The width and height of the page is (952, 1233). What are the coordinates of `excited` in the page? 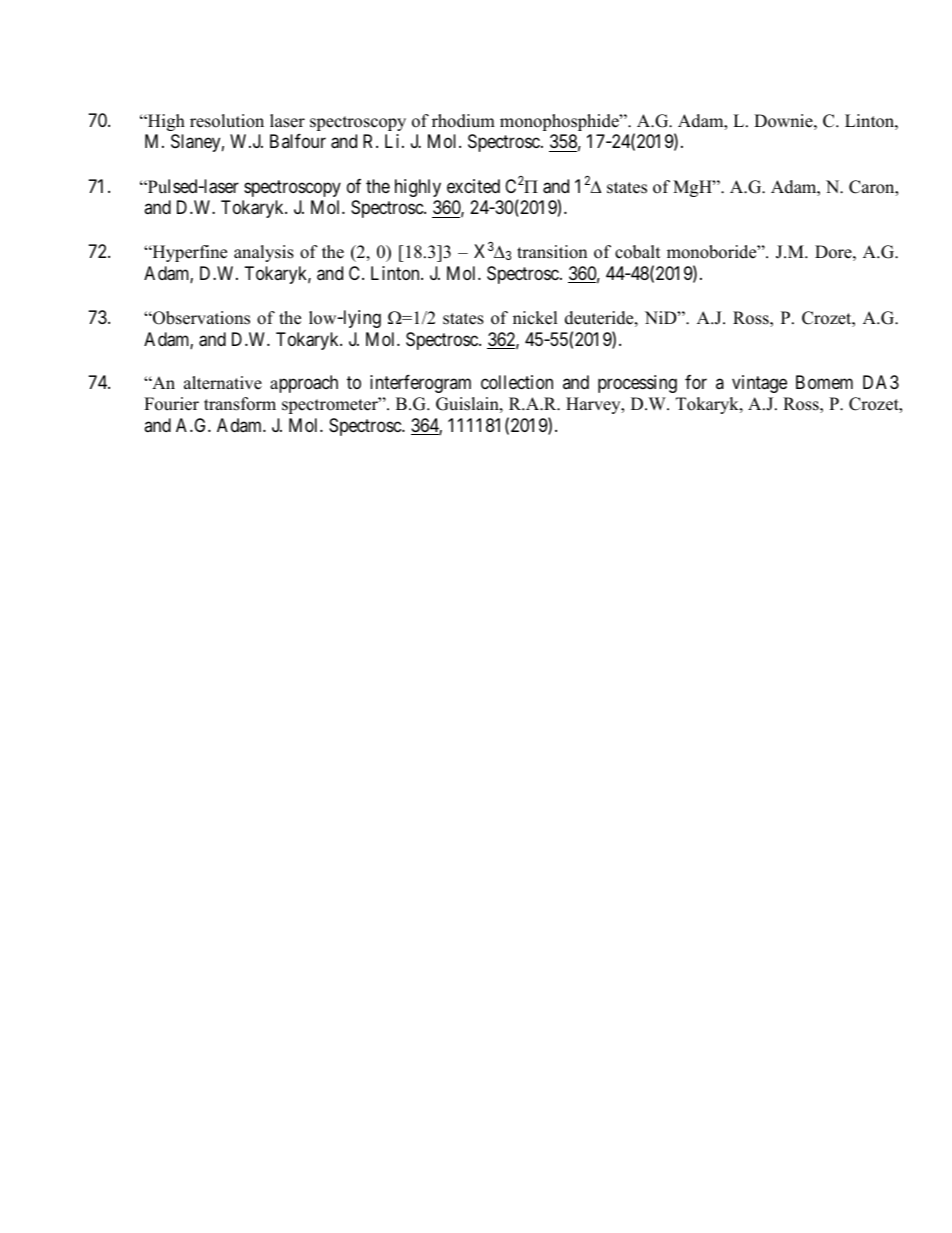 It's located at (473, 186).
